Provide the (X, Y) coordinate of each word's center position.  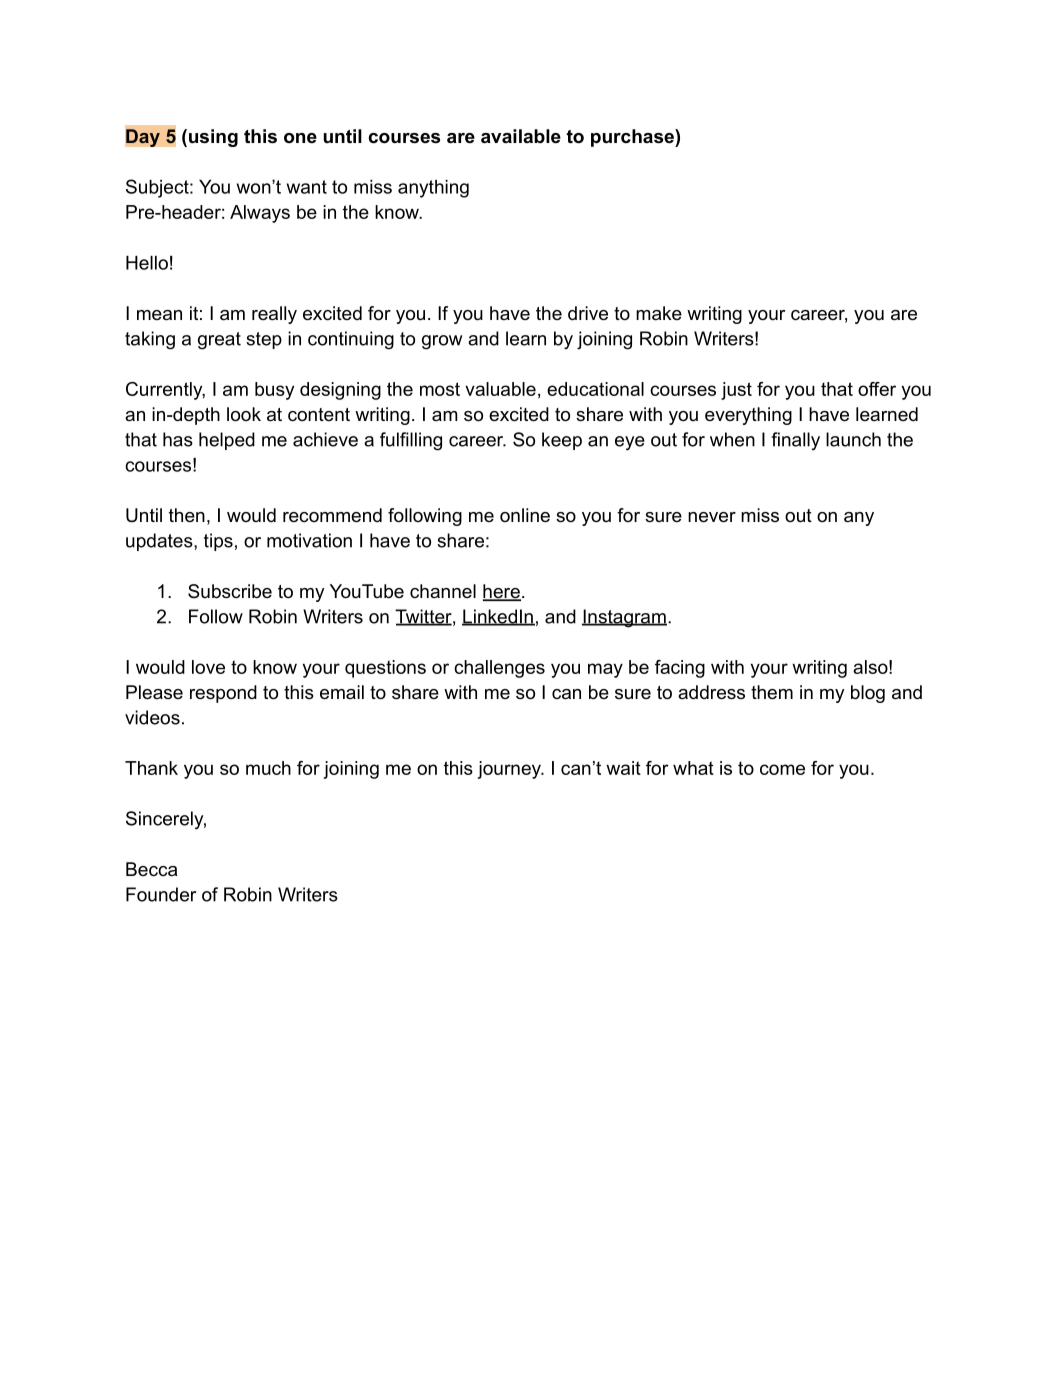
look (244, 414)
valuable (500, 389)
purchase (633, 138)
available (521, 136)
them (772, 692)
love (208, 667)
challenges (499, 669)
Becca (151, 869)
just (736, 391)
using (213, 138)
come (782, 769)
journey (510, 770)
